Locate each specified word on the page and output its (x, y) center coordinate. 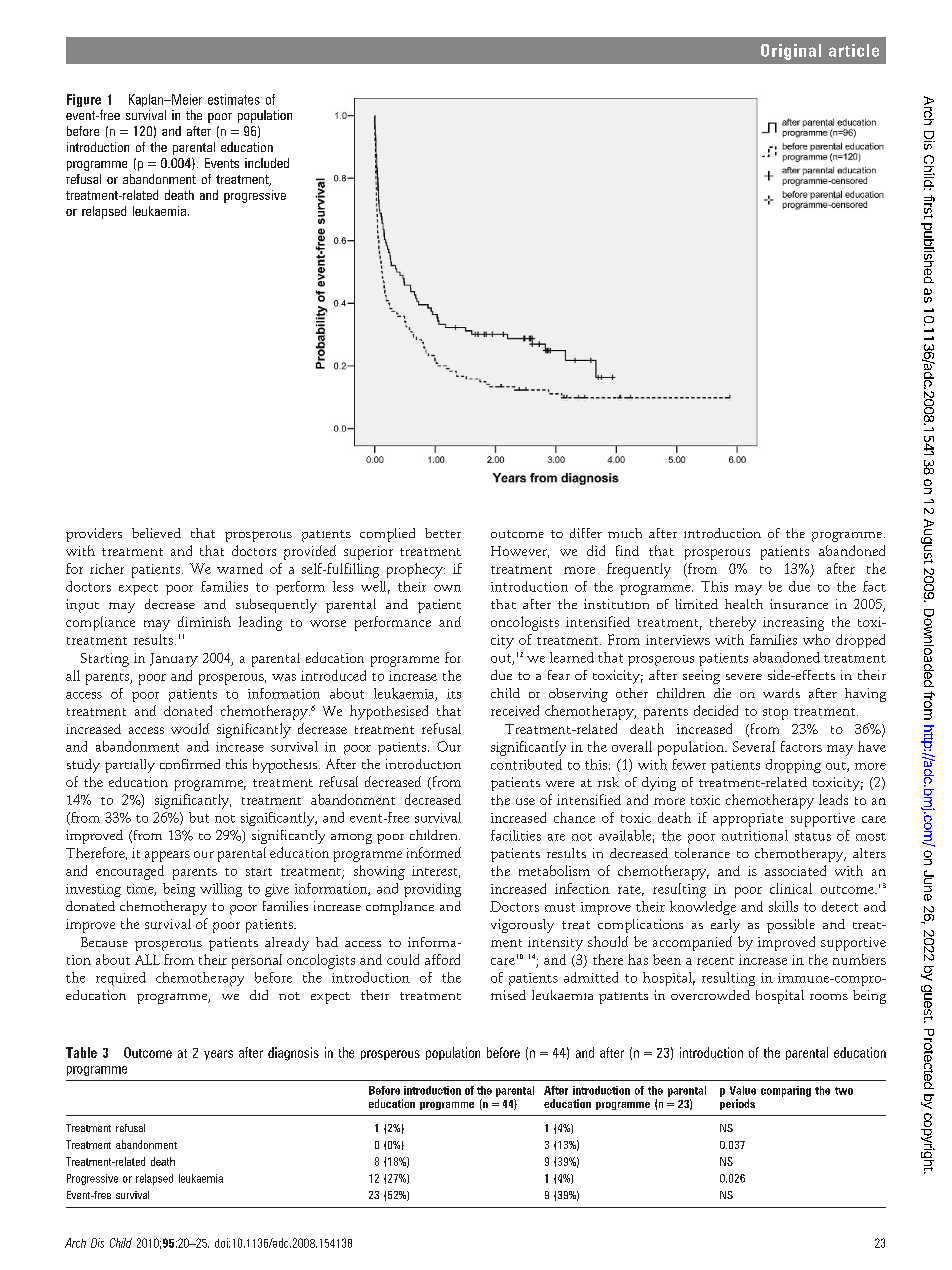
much (625, 533)
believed (156, 533)
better (443, 533)
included (267, 163)
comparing (786, 1091)
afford (442, 959)
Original (791, 52)
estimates (234, 99)
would (190, 728)
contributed (526, 764)
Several (754, 746)
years (218, 1055)
